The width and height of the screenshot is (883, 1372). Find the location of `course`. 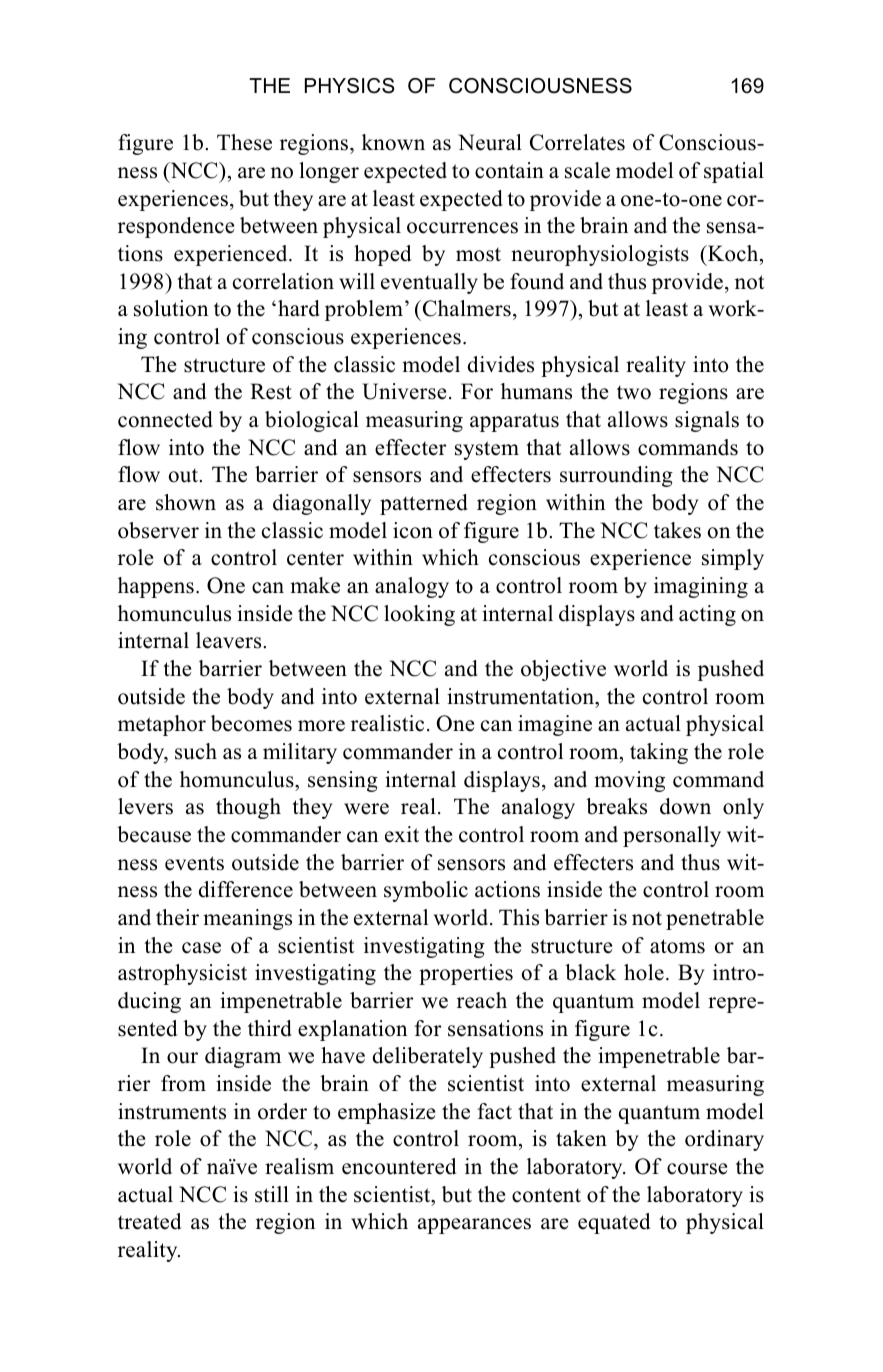

course is located at coordinates (697, 1169).
